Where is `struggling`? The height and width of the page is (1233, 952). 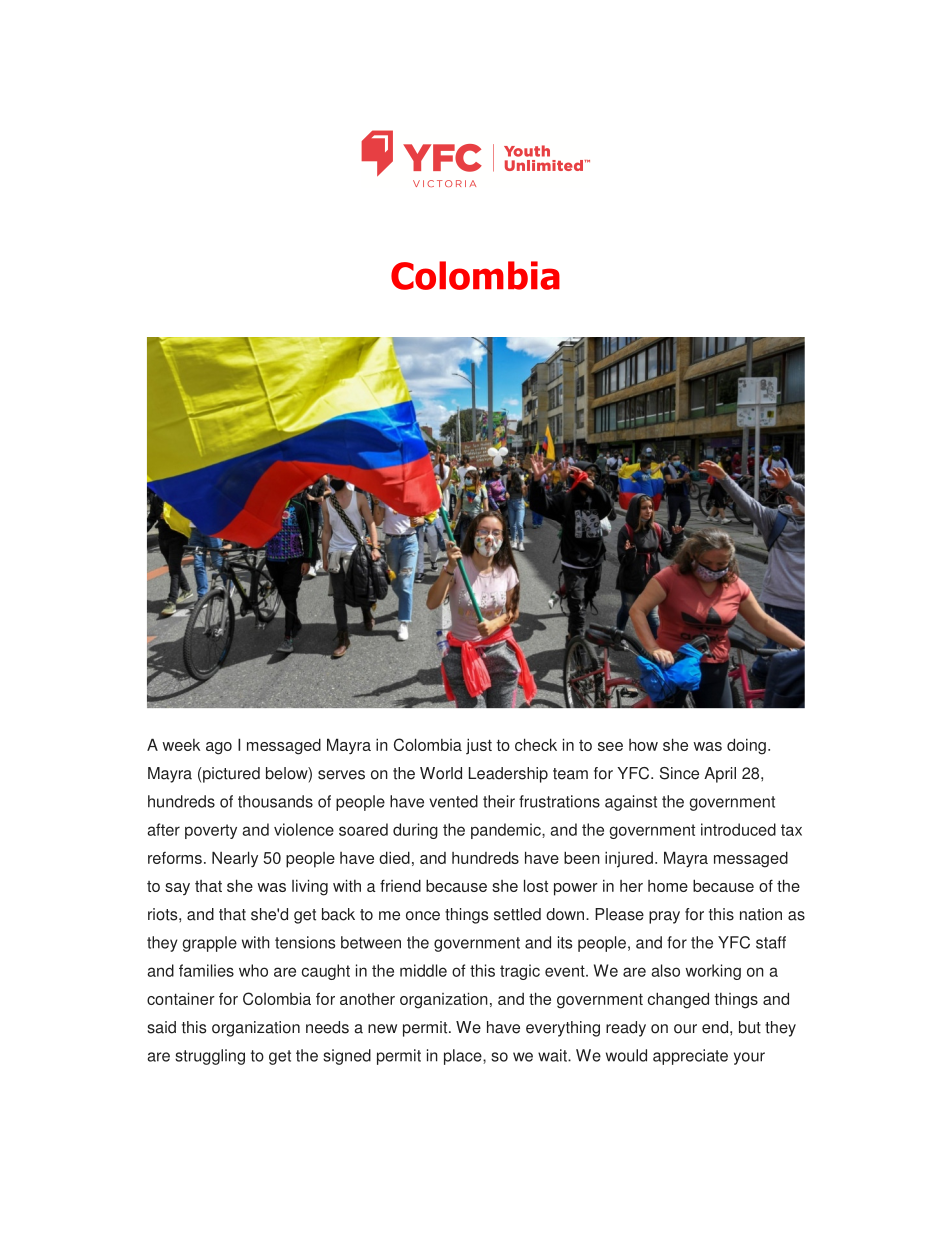 struggling is located at coordinates (210, 1057).
